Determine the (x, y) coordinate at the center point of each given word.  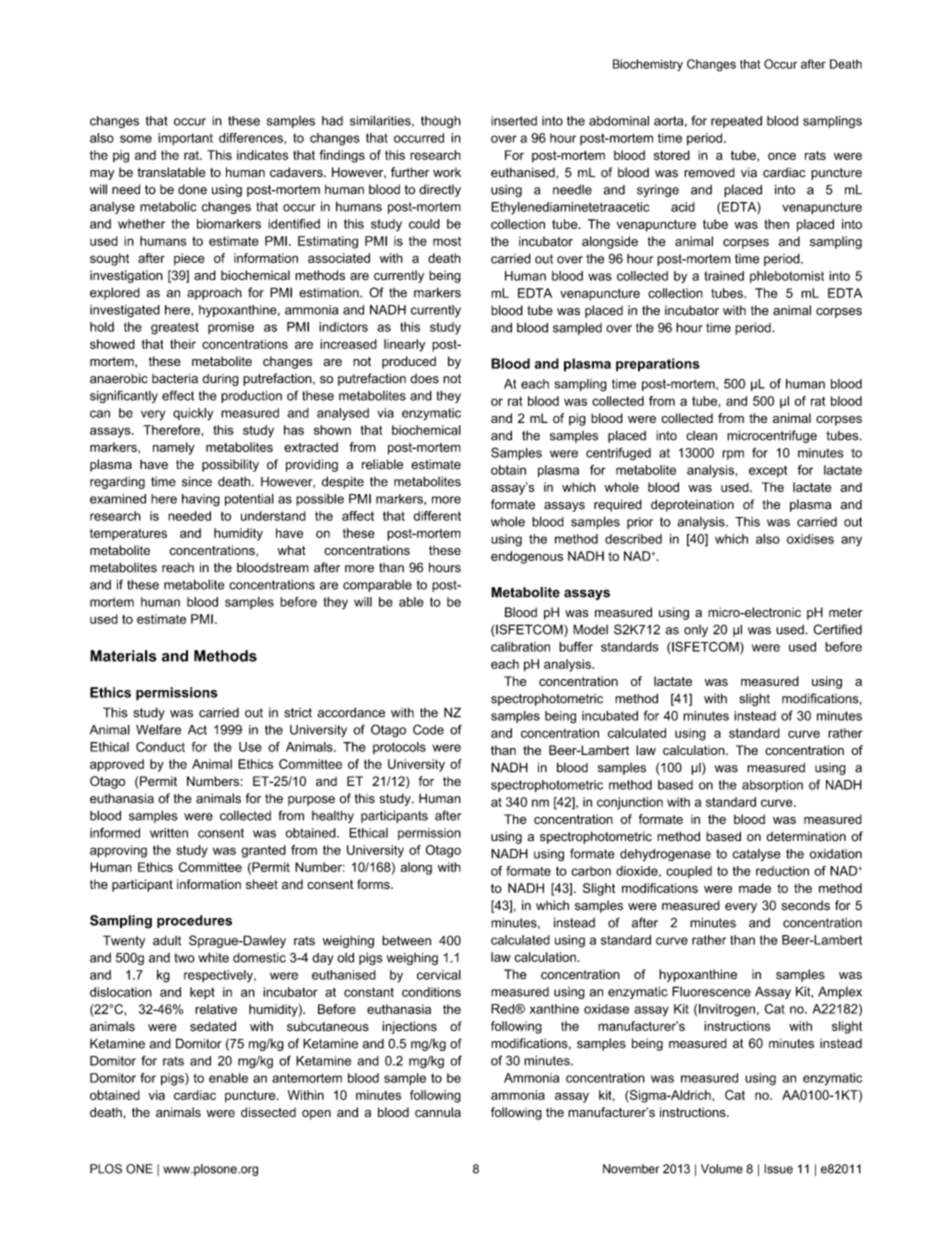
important (185, 139)
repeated (736, 122)
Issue (778, 1169)
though (441, 122)
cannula (438, 1112)
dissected (268, 1112)
